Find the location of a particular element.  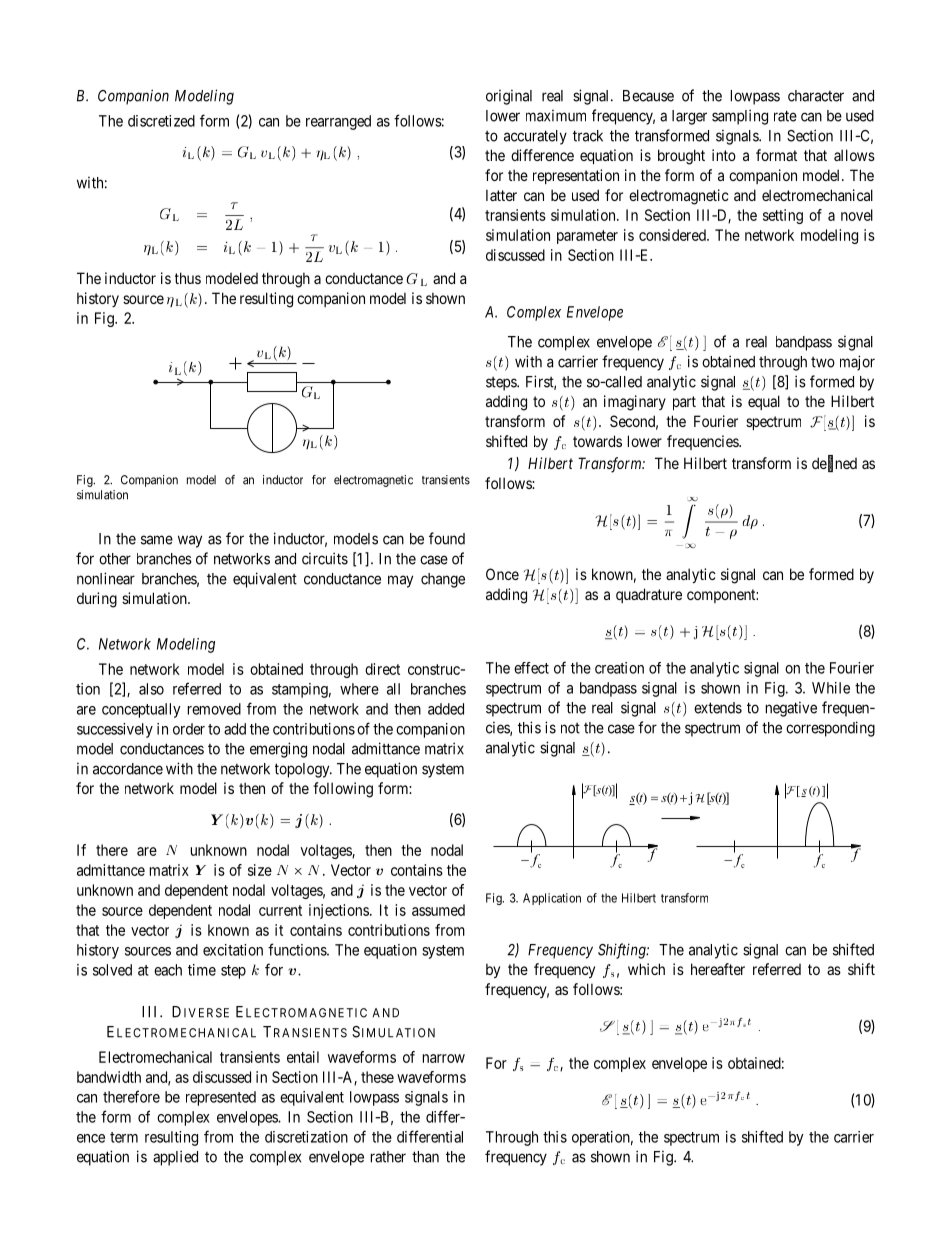

change is located at coordinates (443, 580).
